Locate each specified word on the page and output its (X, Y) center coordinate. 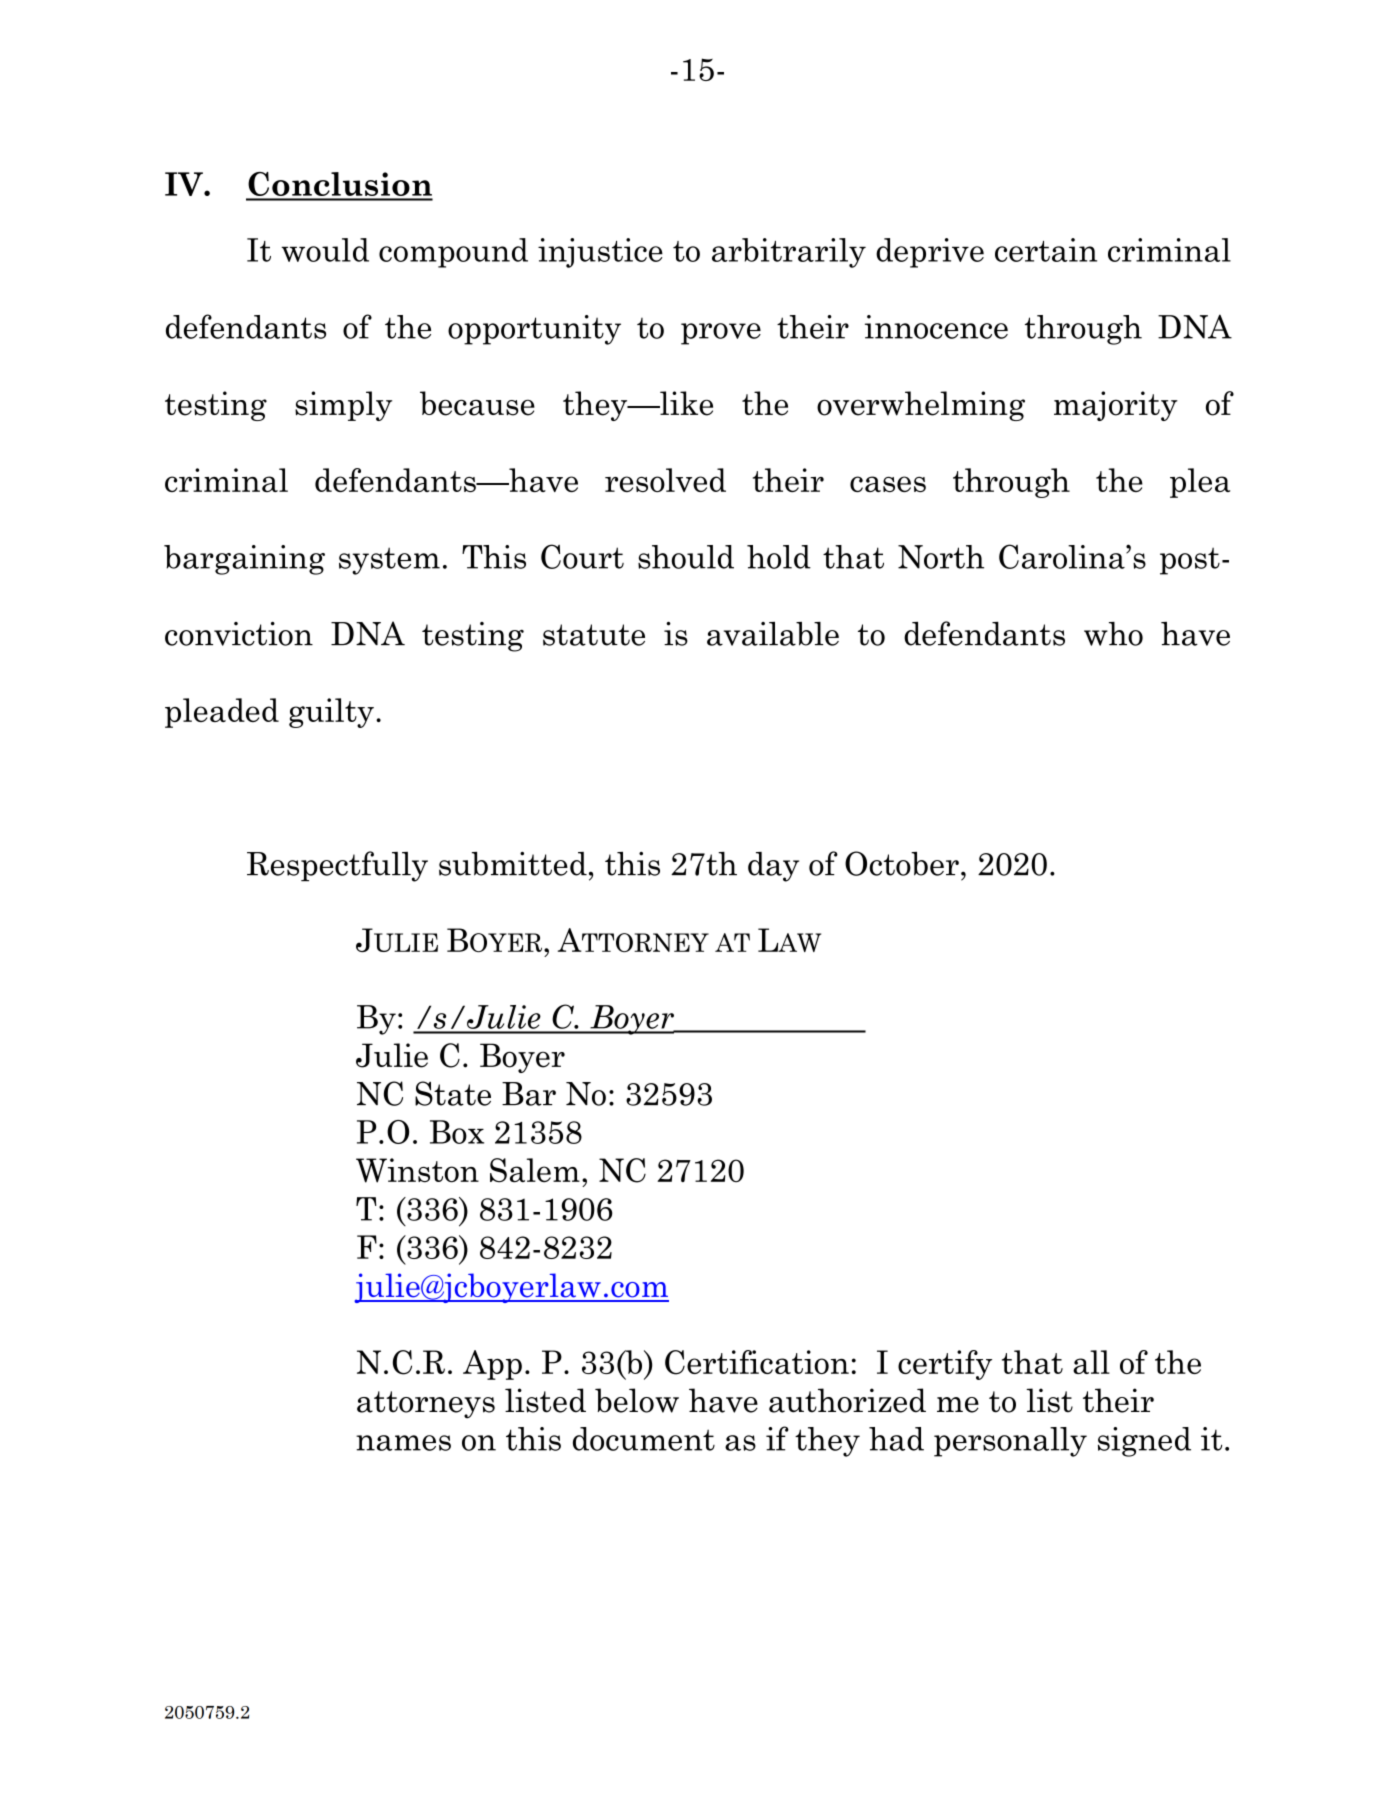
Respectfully (337, 866)
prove (721, 334)
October (902, 863)
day (773, 867)
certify (945, 1365)
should (686, 557)
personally (1010, 1442)
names (403, 1443)
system (389, 561)
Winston (417, 1170)
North (941, 557)
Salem (535, 1170)
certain (1046, 250)
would (325, 250)
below (637, 1400)
